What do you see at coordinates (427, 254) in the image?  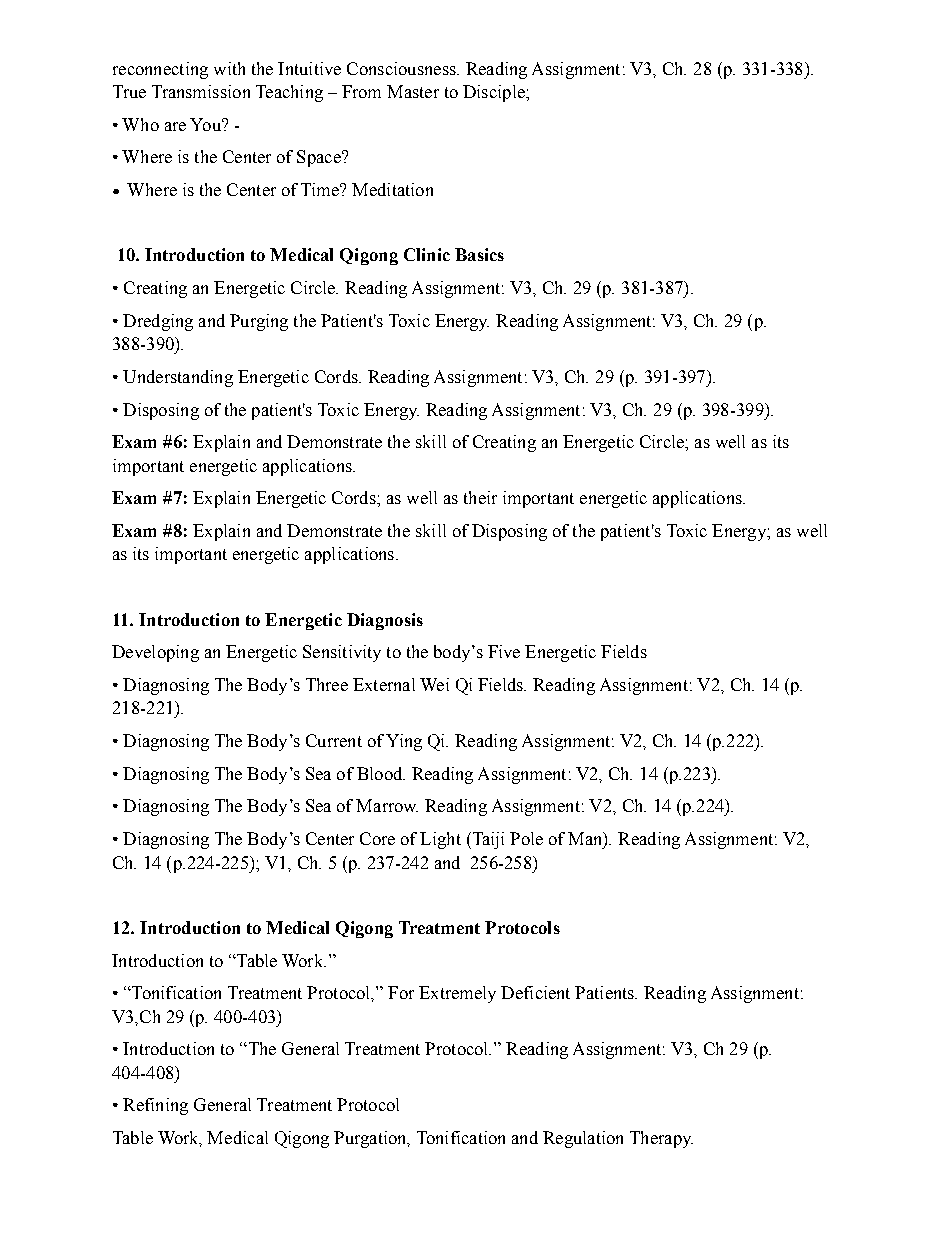 I see `Clinic` at bounding box center [427, 254].
